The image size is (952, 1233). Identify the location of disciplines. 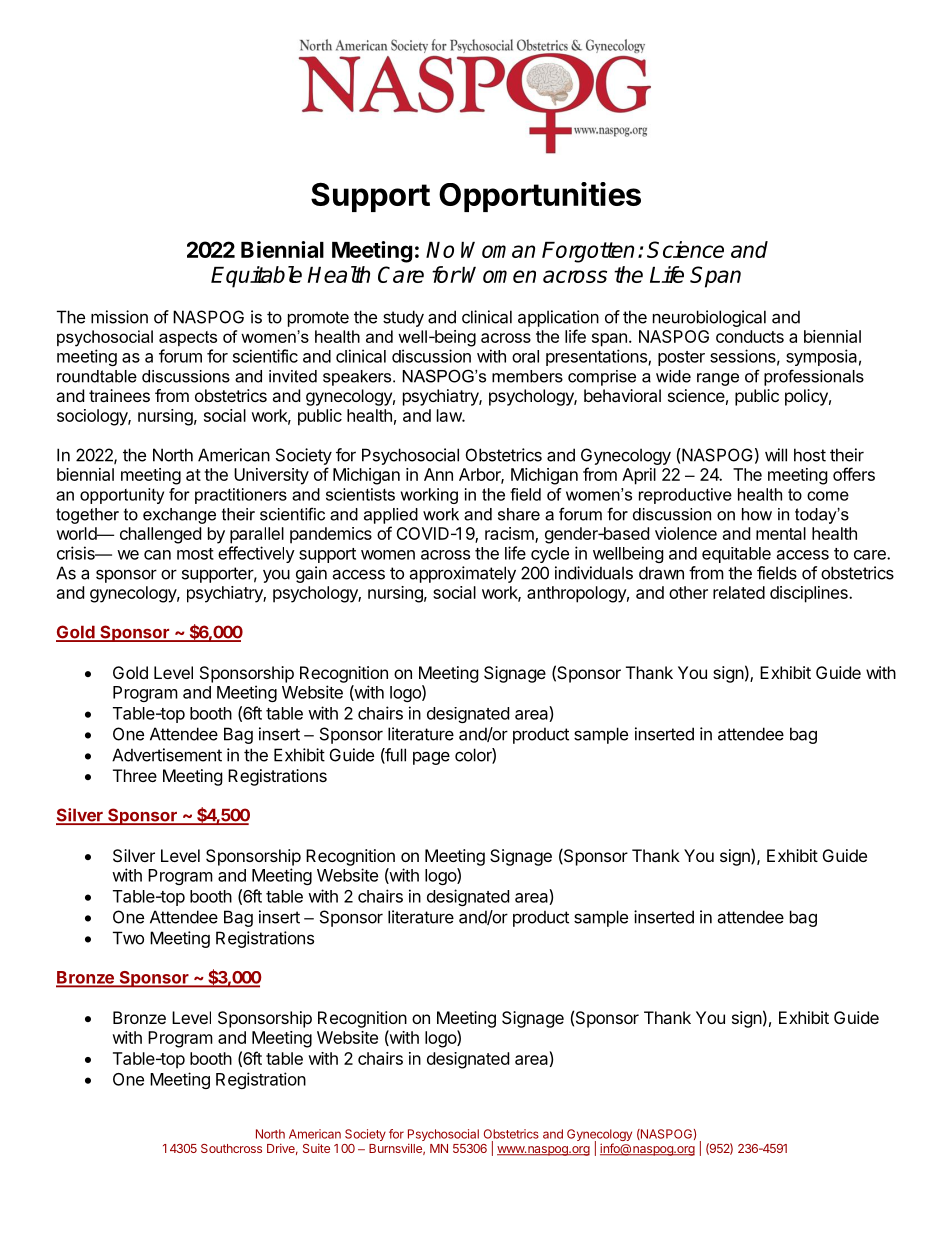
(810, 594).
